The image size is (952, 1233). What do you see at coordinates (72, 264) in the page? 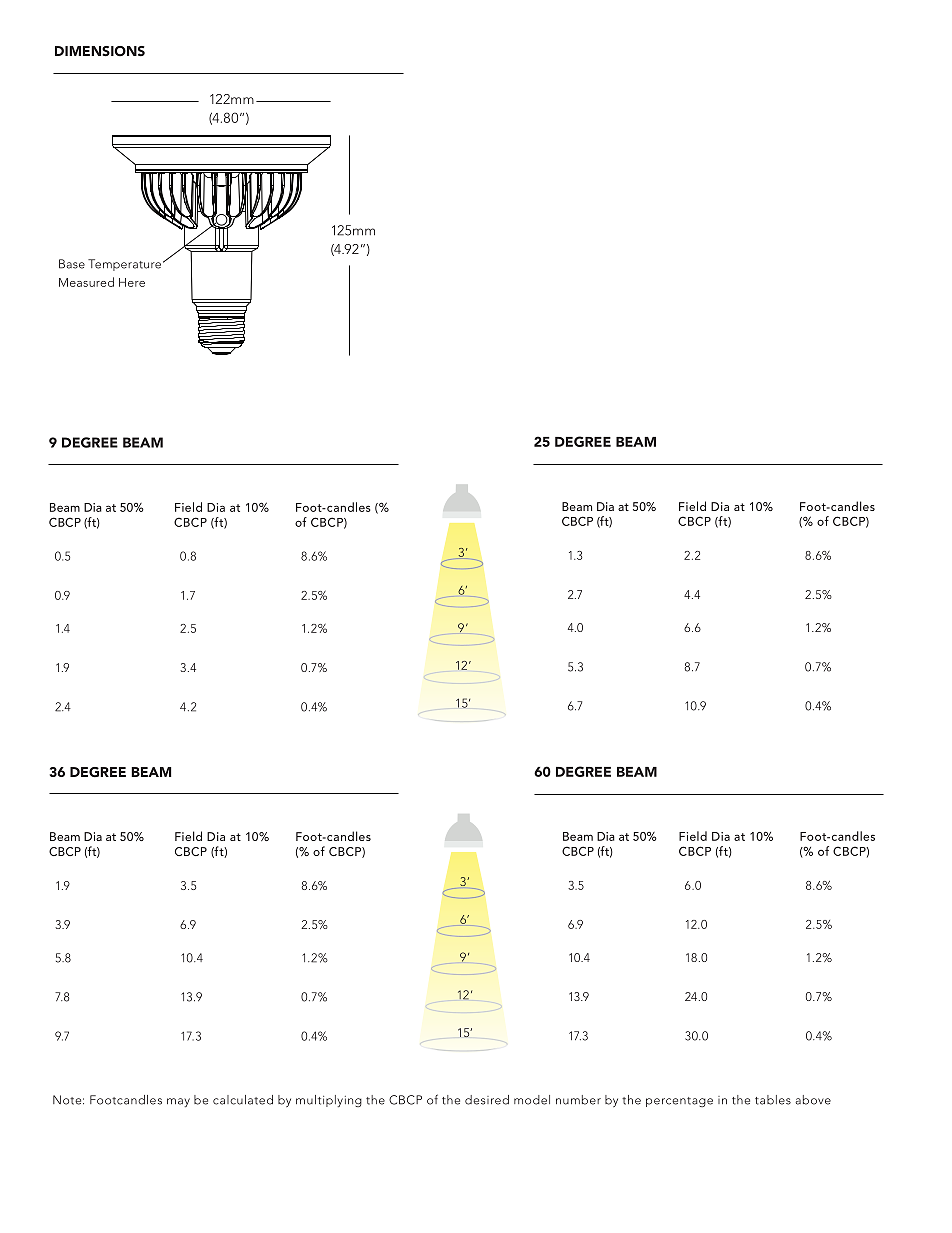
I see `Base` at bounding box center [72, 264].
